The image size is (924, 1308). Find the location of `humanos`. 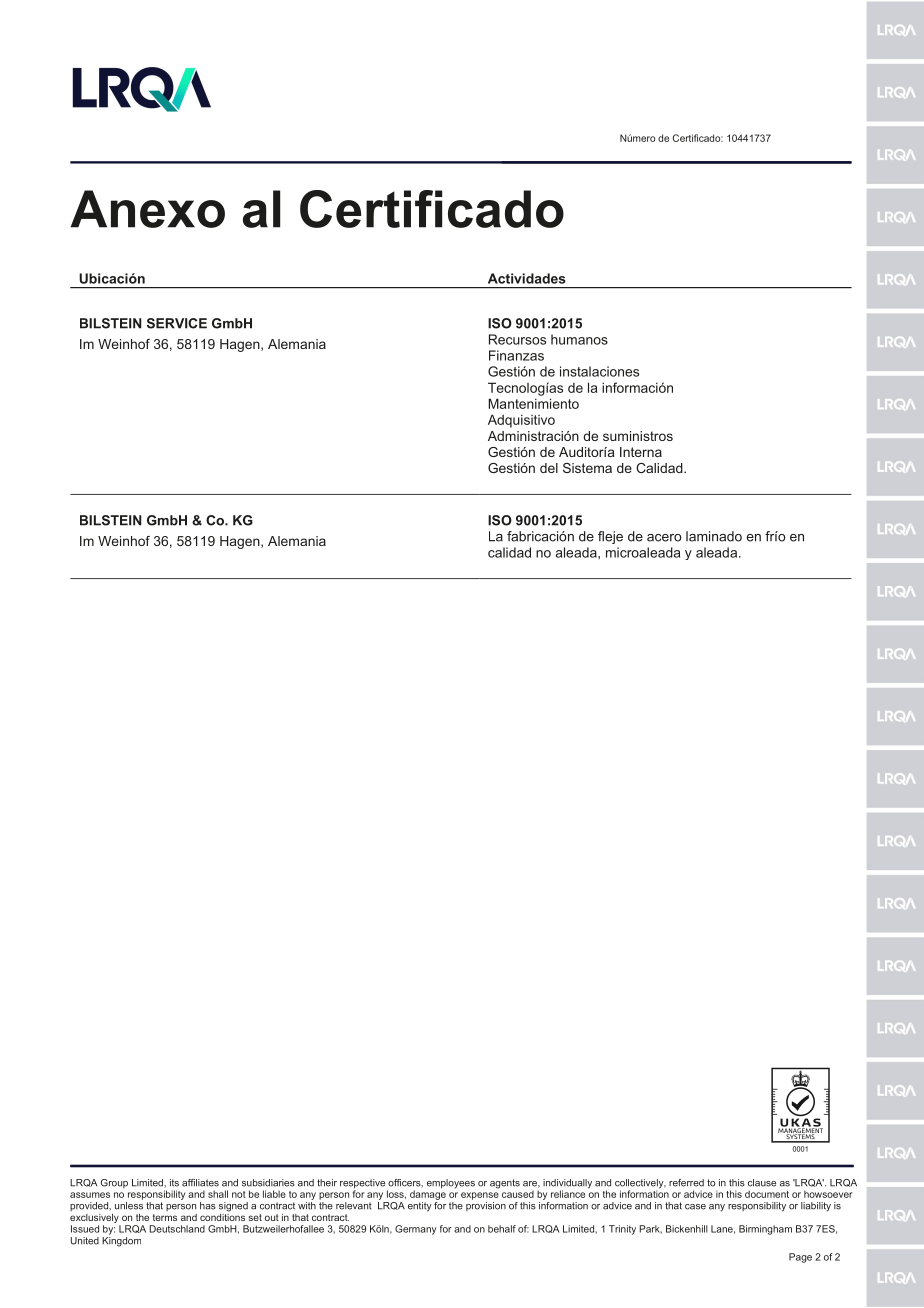

humanos is located at coordinates (579, 339).
